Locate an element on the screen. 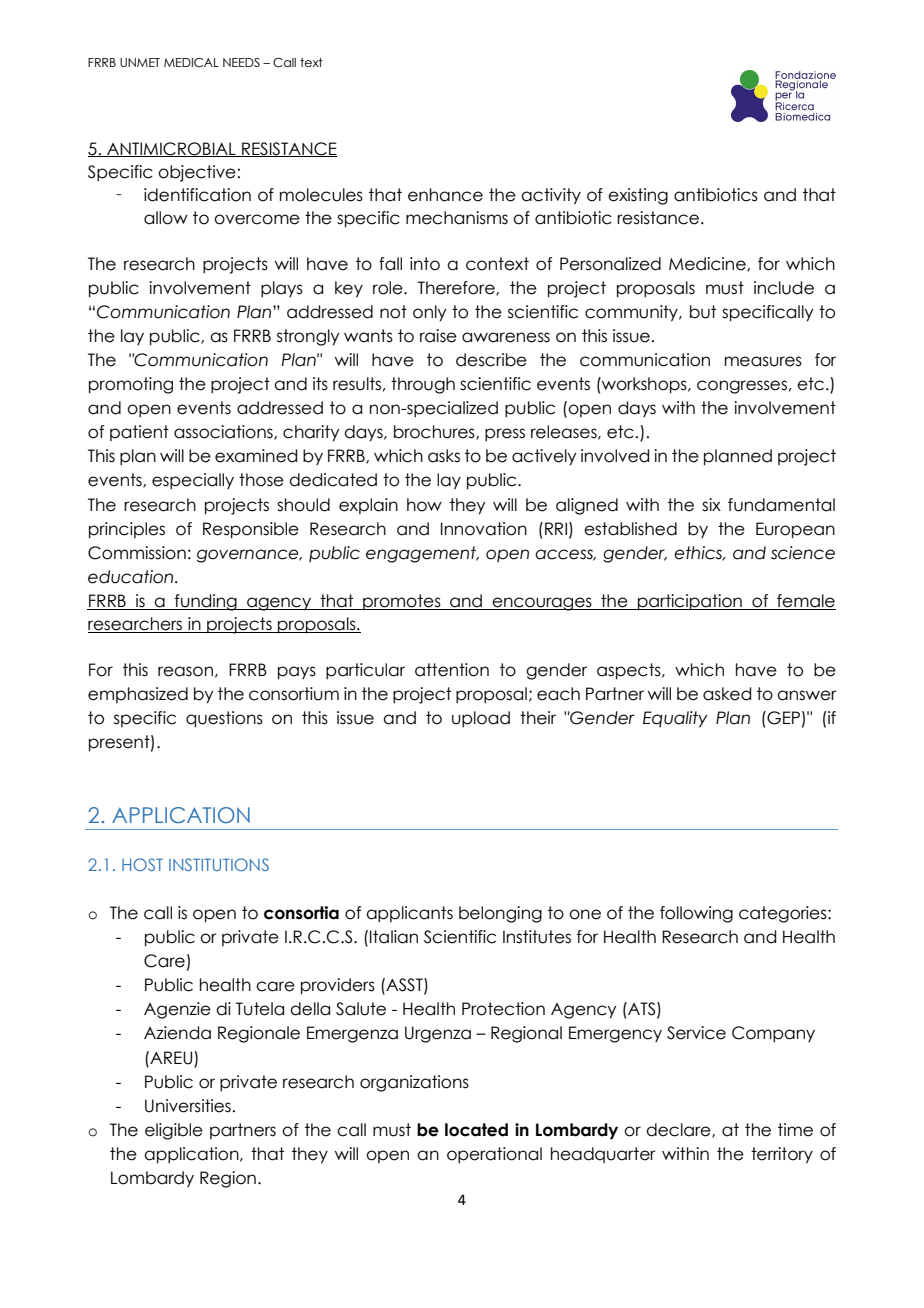 Image resolution: width=924 pixels, height=1308 pixels. existing is located at coordinates (638, 196).
